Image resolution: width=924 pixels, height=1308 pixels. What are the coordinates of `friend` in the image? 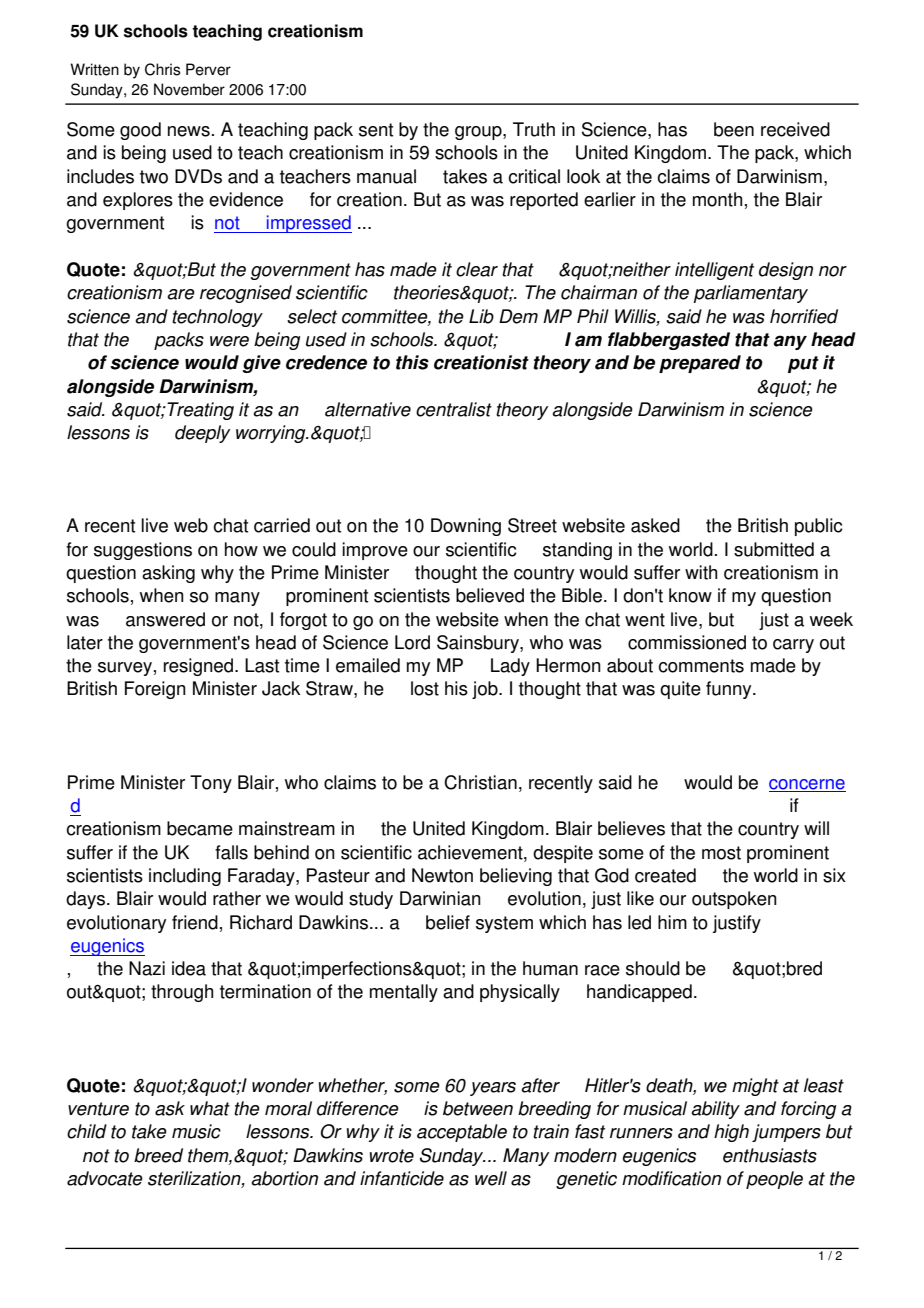 It's located at (195, 922).
